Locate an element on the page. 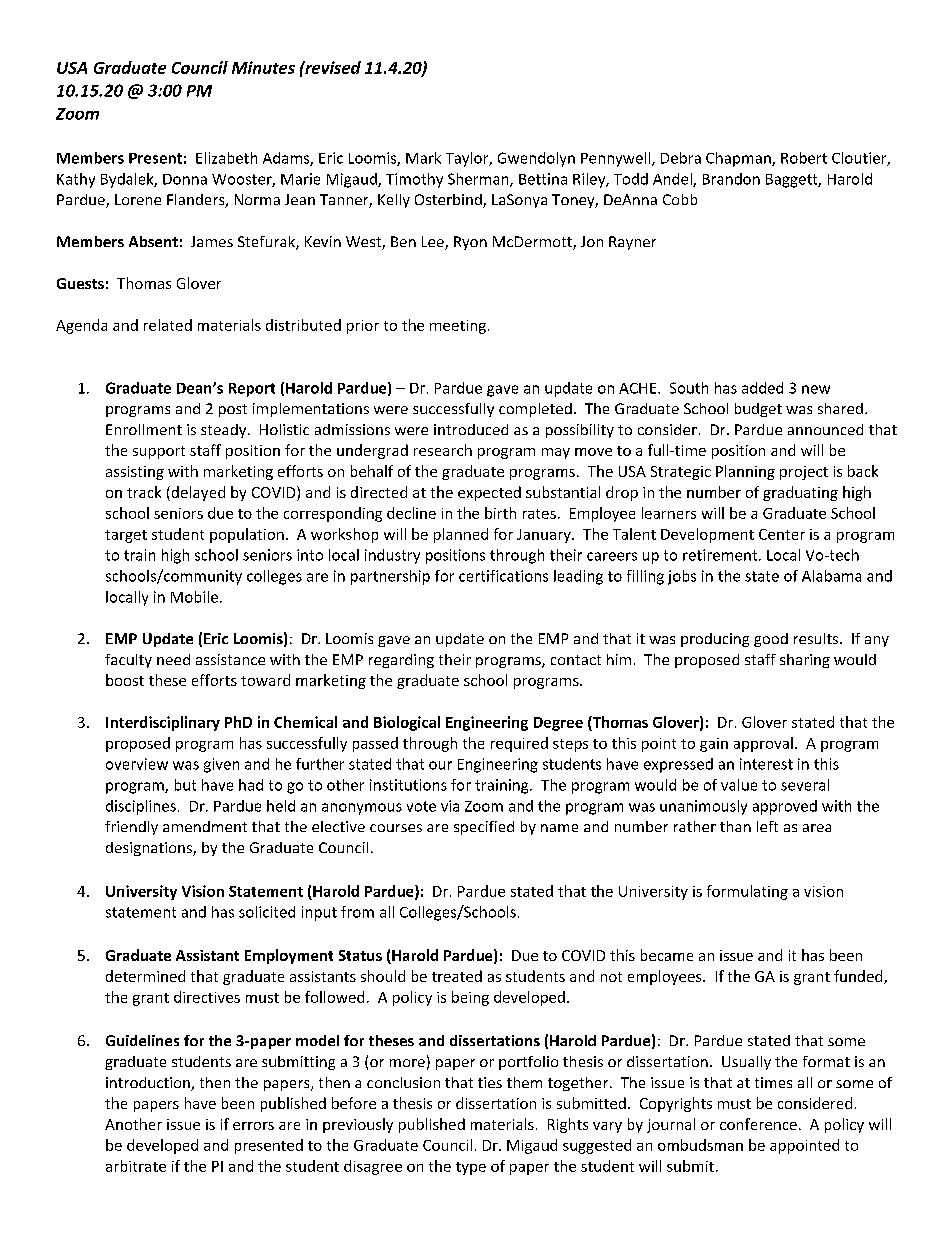  type is located at coordinates (471, 1168).
